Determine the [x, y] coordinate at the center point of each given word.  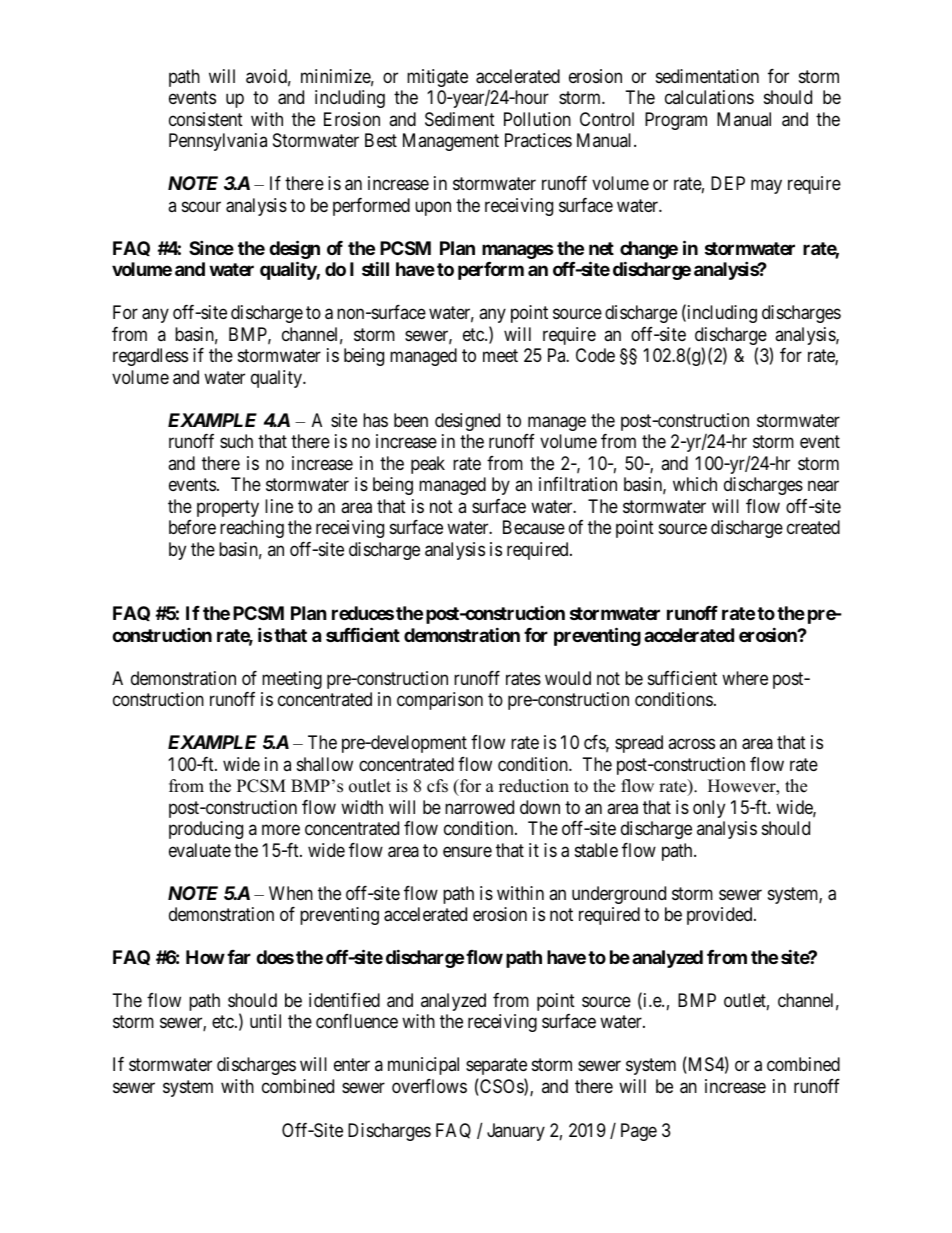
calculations [709, 97]
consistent [206, 119]
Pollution [537, 119]
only [709, 809]
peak [428, 465]
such [236, 441]
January [516, 1132]
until [265, 1021]
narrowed [479, 807]
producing [206, 830]
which [695, 484]
